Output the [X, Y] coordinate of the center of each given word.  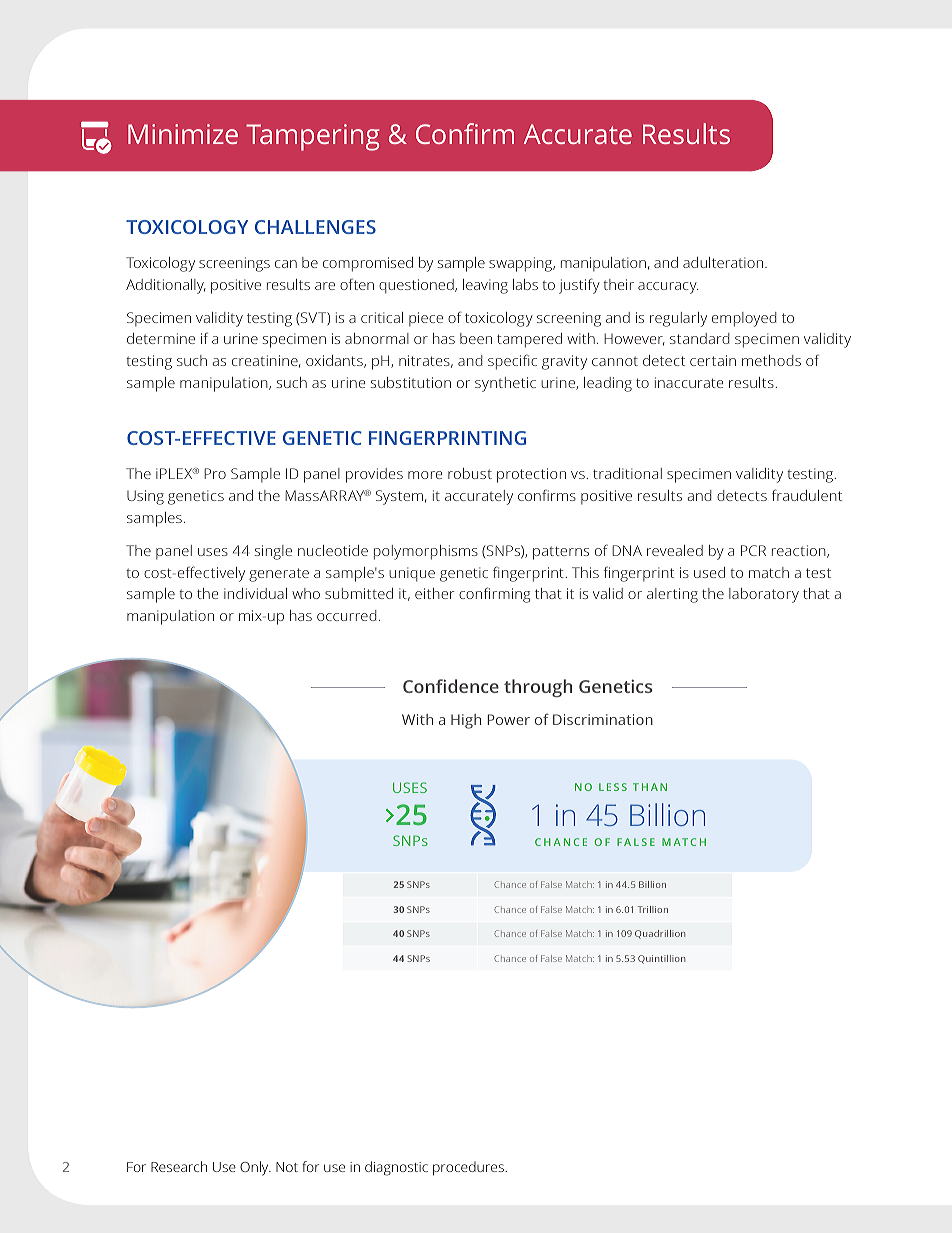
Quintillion [661, 959]
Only [255, 1168]
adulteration [724, 262]
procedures [469, 1168]
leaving [485, 286]
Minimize [183, 134]
